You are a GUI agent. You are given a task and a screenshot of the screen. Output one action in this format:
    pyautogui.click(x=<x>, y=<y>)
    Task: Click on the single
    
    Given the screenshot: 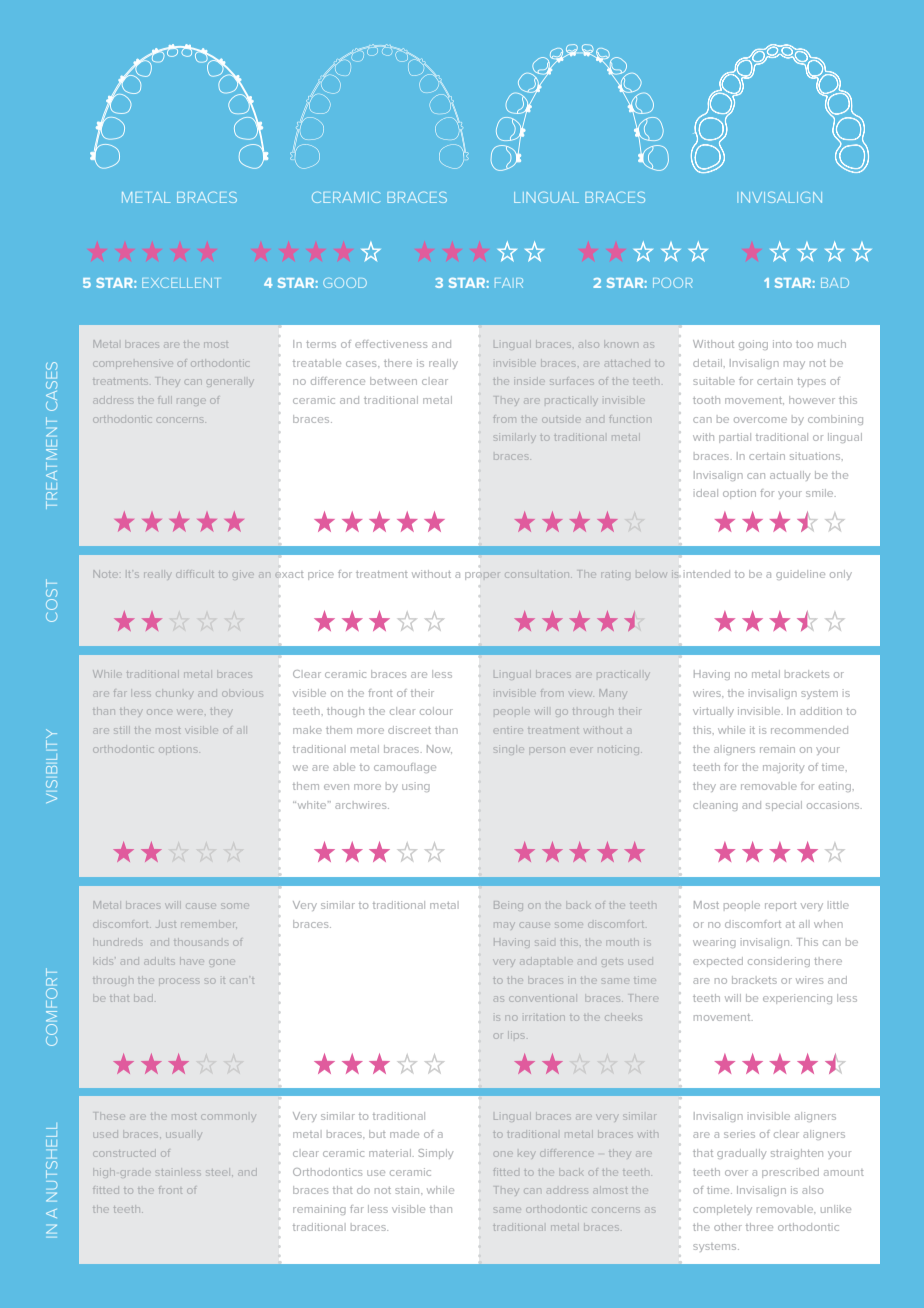 What is the action you would take?
    pyautogui.click(x=508, y=750)
